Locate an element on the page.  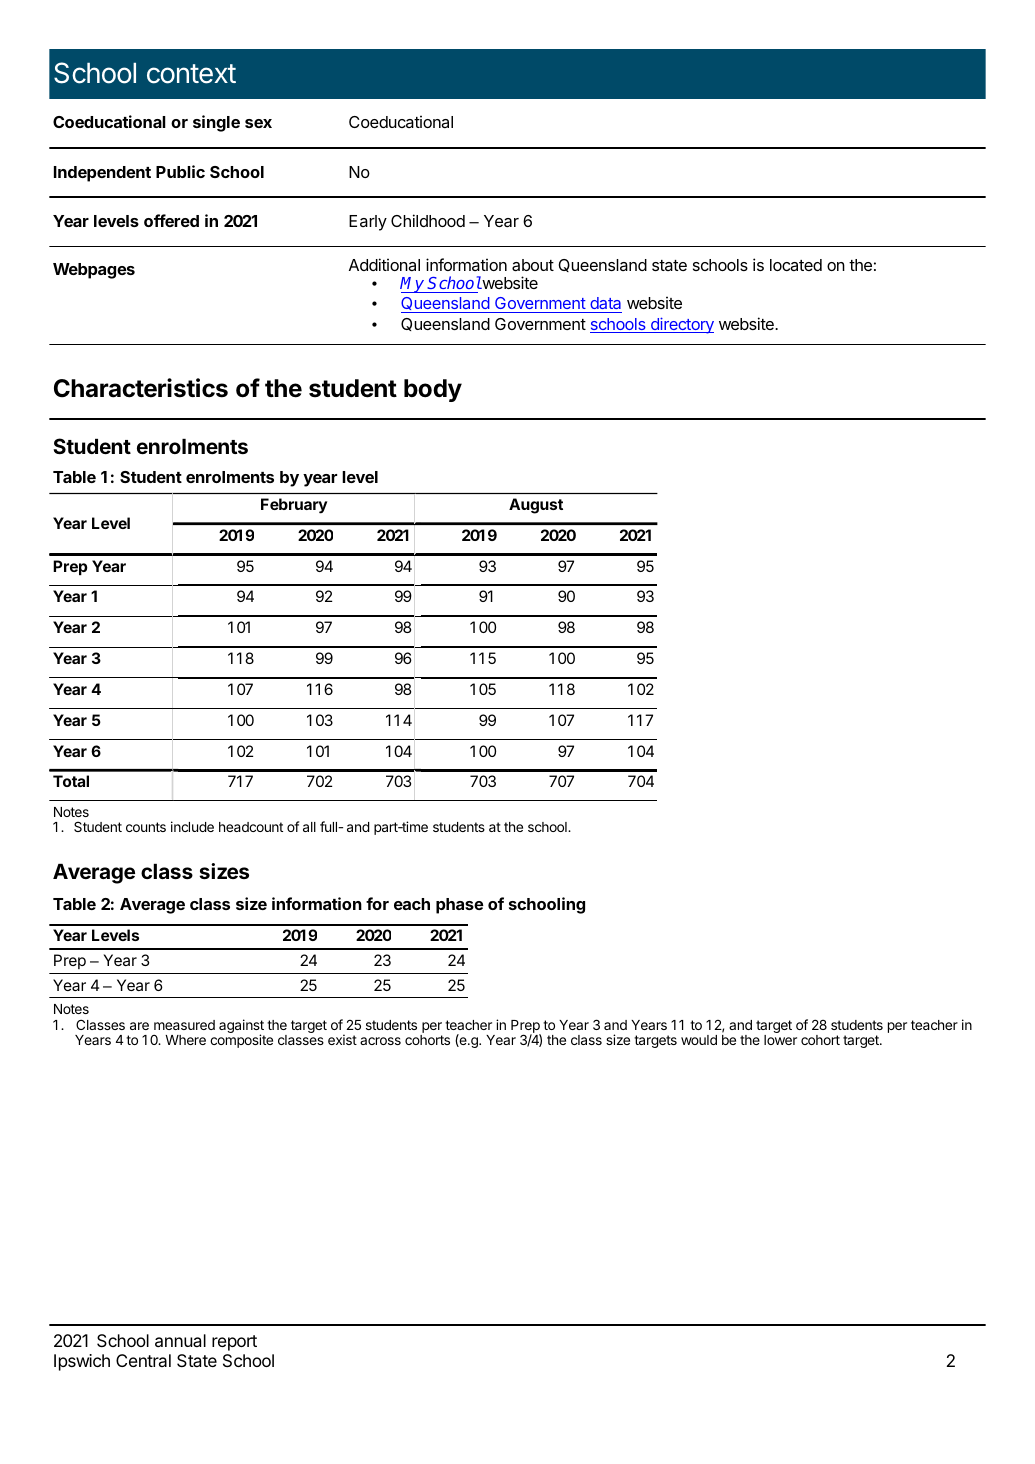
Total is located at coordinates (71, 781).
